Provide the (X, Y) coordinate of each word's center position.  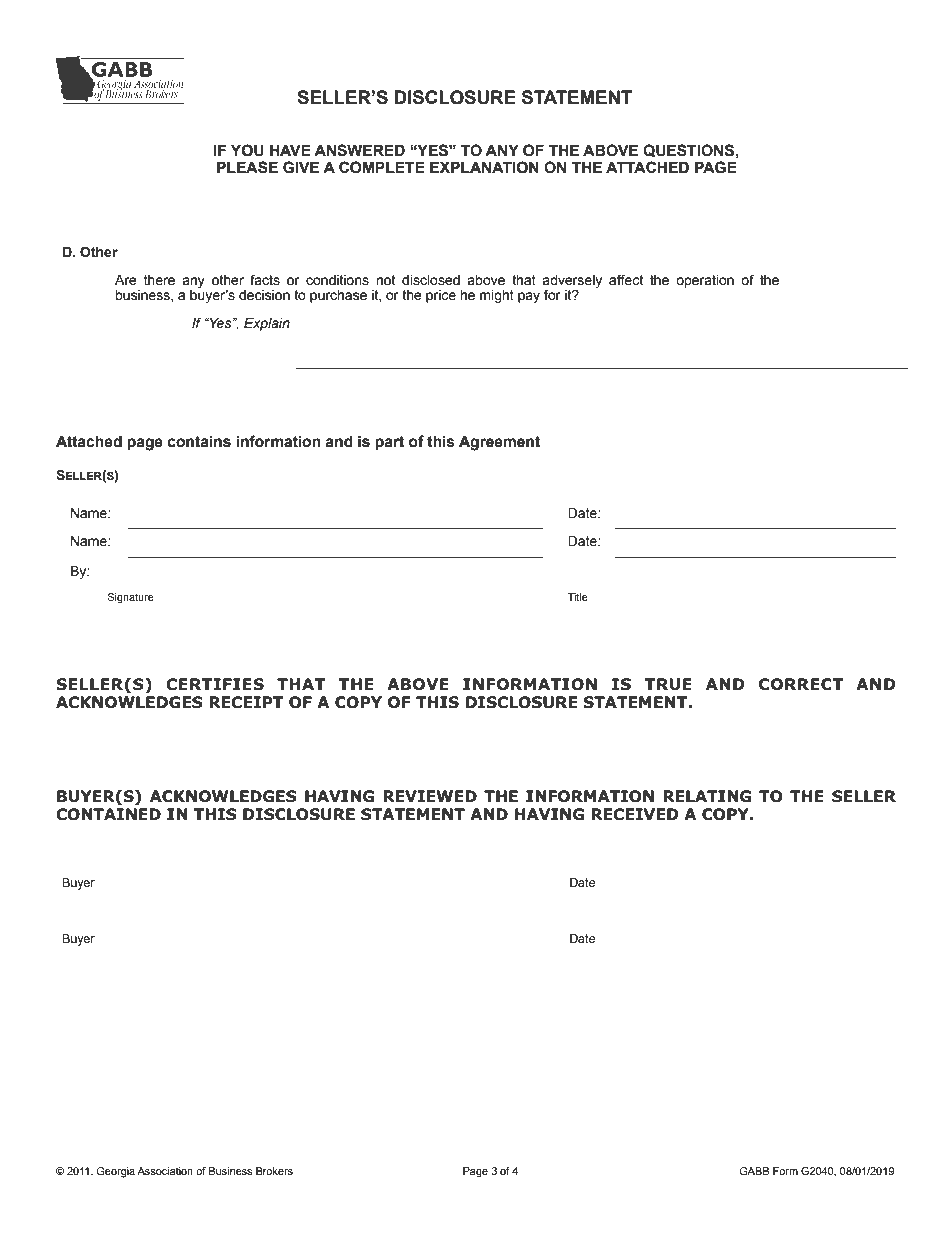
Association (165, 1171)
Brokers (274, 1171)
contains (199, 441)
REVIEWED (430, 796)
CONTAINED (108, 814)
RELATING (707, 796)
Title (578, 597)
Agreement (499, 443)
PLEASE (247, 167)
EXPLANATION (484, 167)
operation (705, 281)
